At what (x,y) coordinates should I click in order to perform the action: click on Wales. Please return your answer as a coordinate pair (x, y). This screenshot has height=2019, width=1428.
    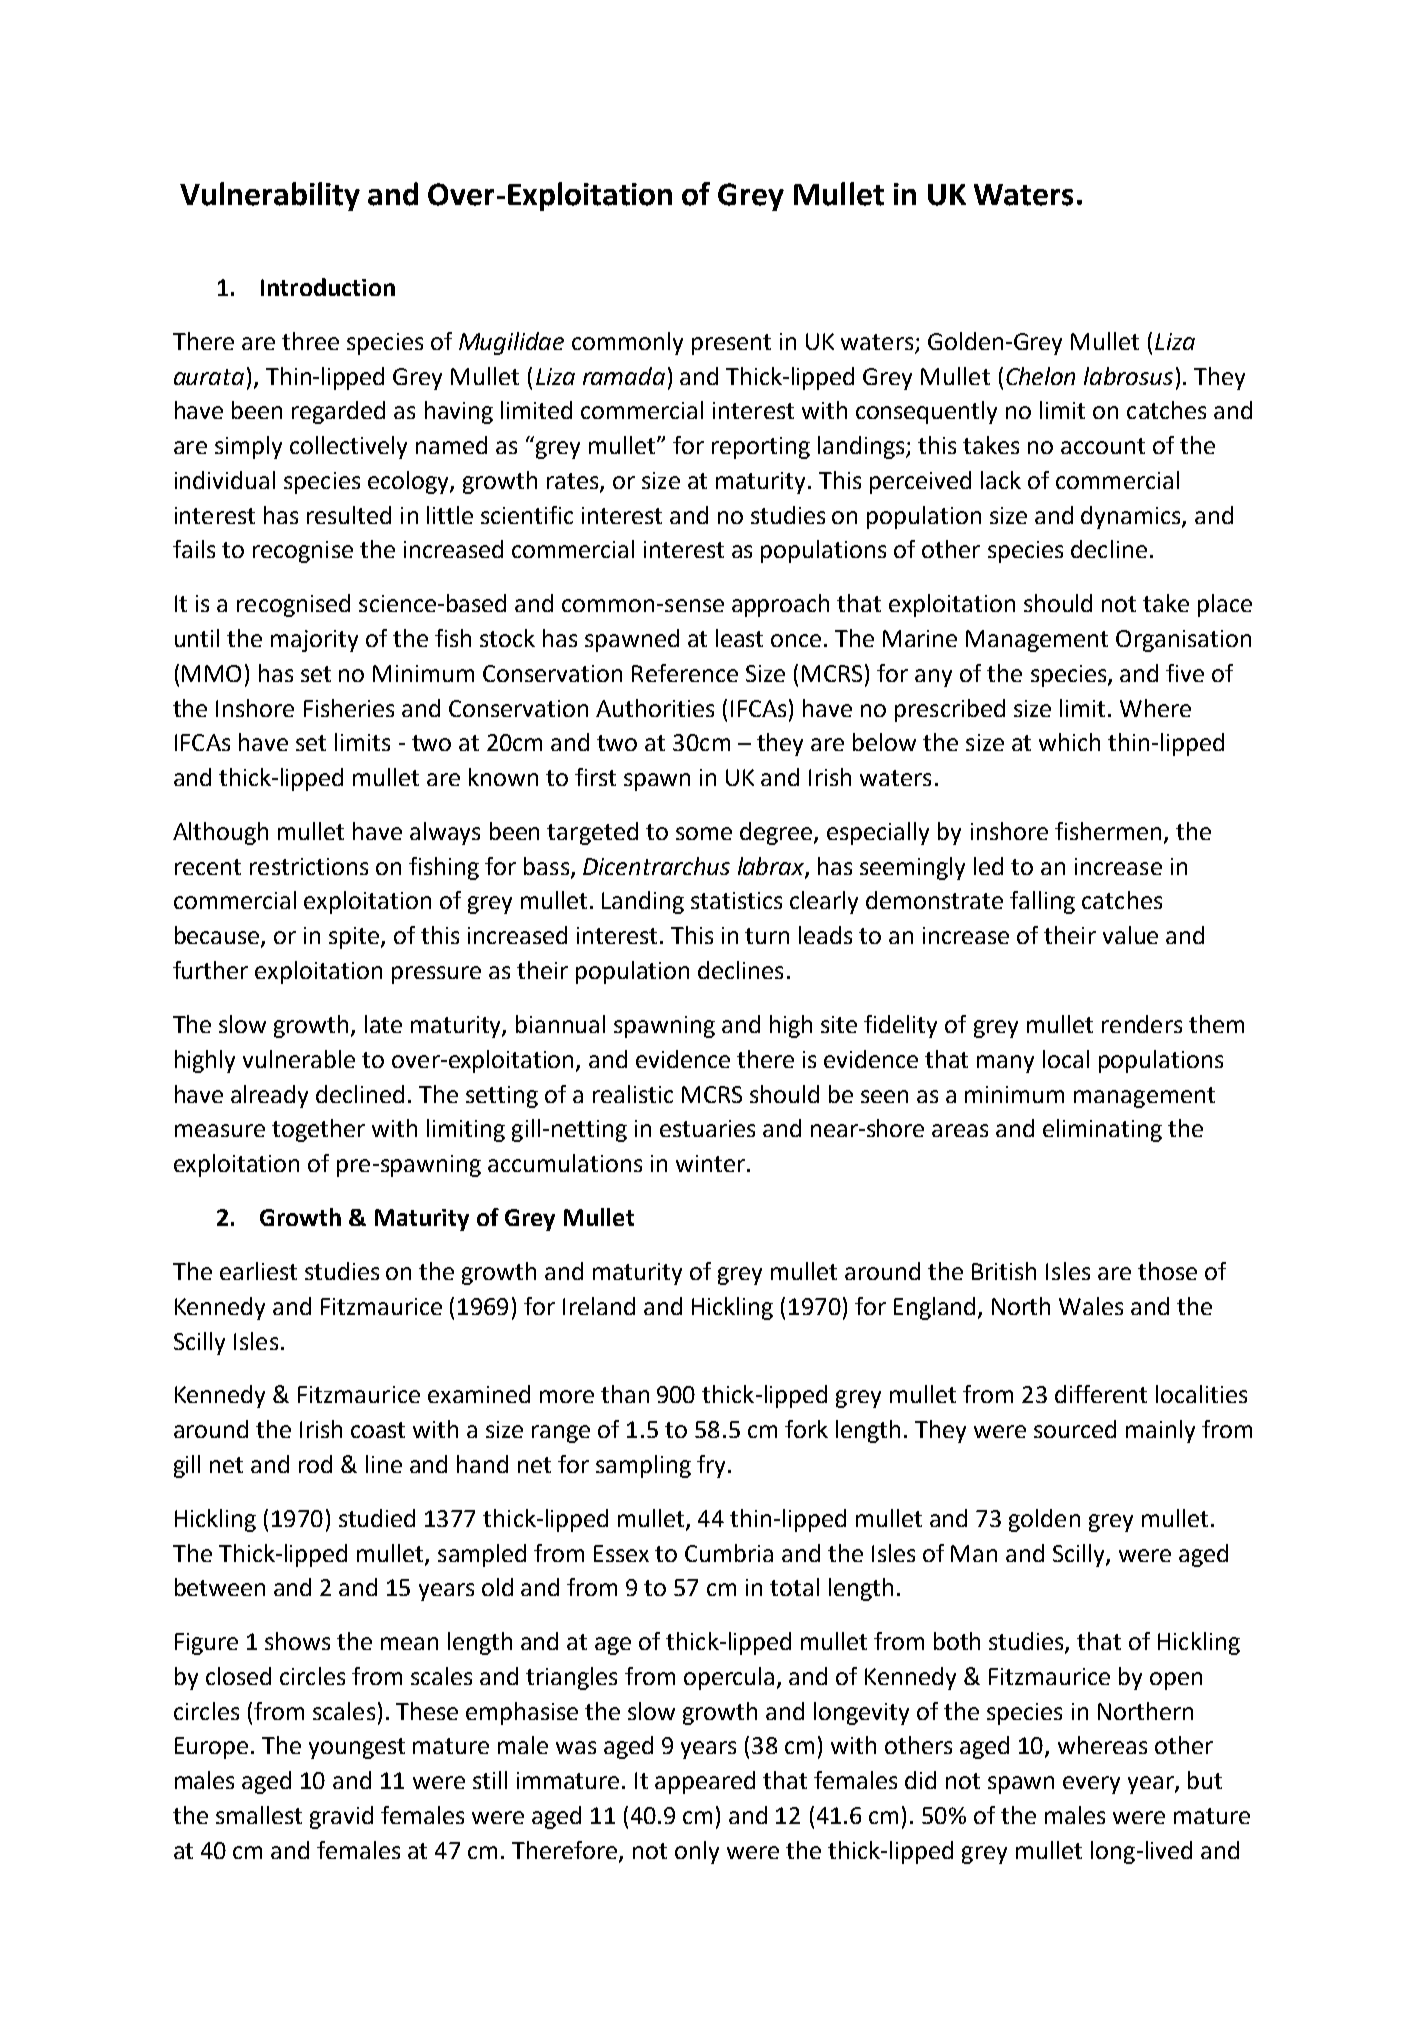
    Looking at the image, I should click on (1091, 1306).
